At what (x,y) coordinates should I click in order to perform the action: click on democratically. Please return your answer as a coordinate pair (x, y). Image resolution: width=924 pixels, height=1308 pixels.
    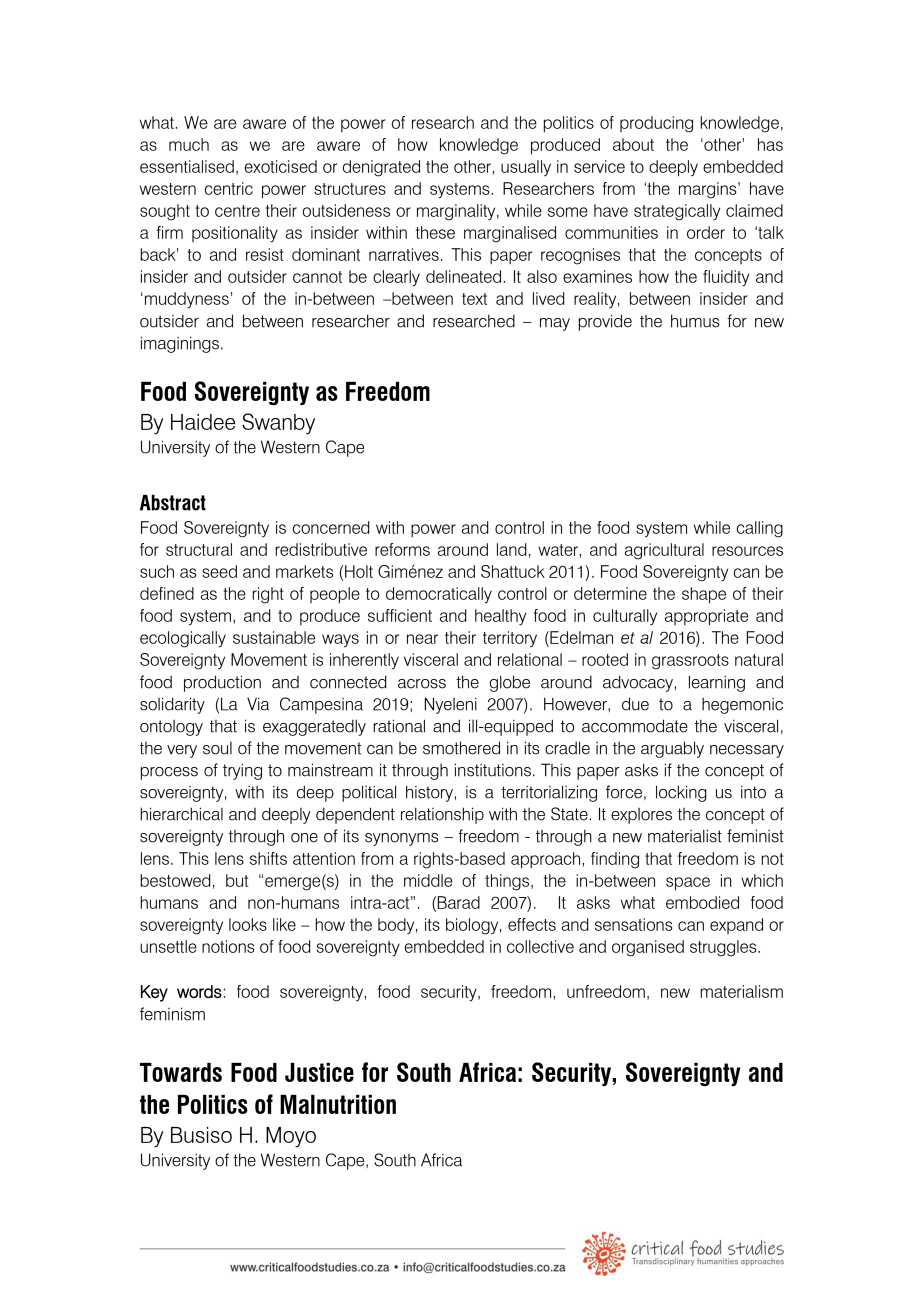
    Looking at the image, I should click on (439, 595).
